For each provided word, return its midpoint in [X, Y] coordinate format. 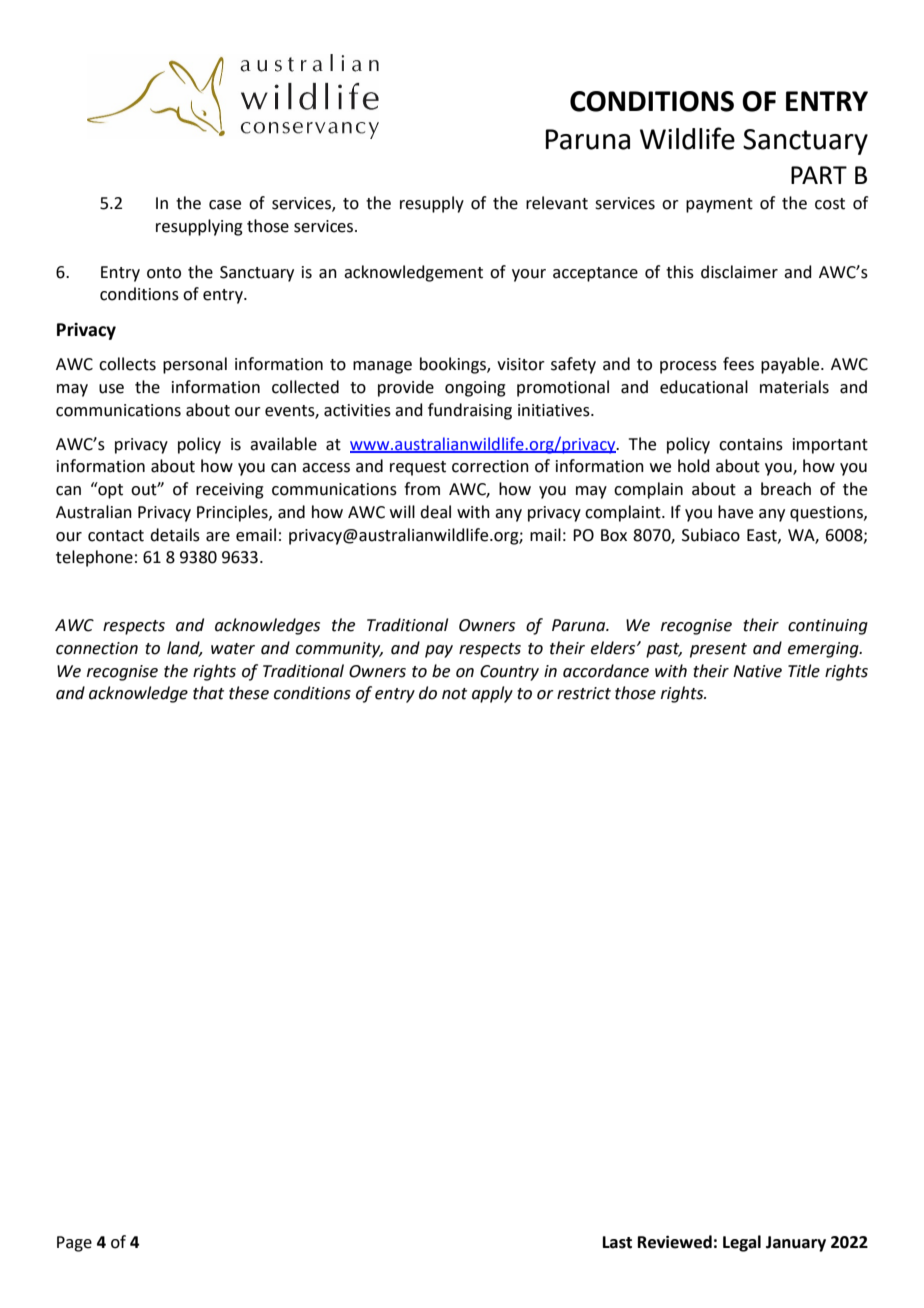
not [454, 694]
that [208, 693]
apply [492, 694]
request [418, 468]
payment [719, 205]
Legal [742, 1243]
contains [751, 444]
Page [74, 1244]
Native [757, 671]
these [249, 693]
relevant [557, 203]
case [225, 205]
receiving [230, 491]
